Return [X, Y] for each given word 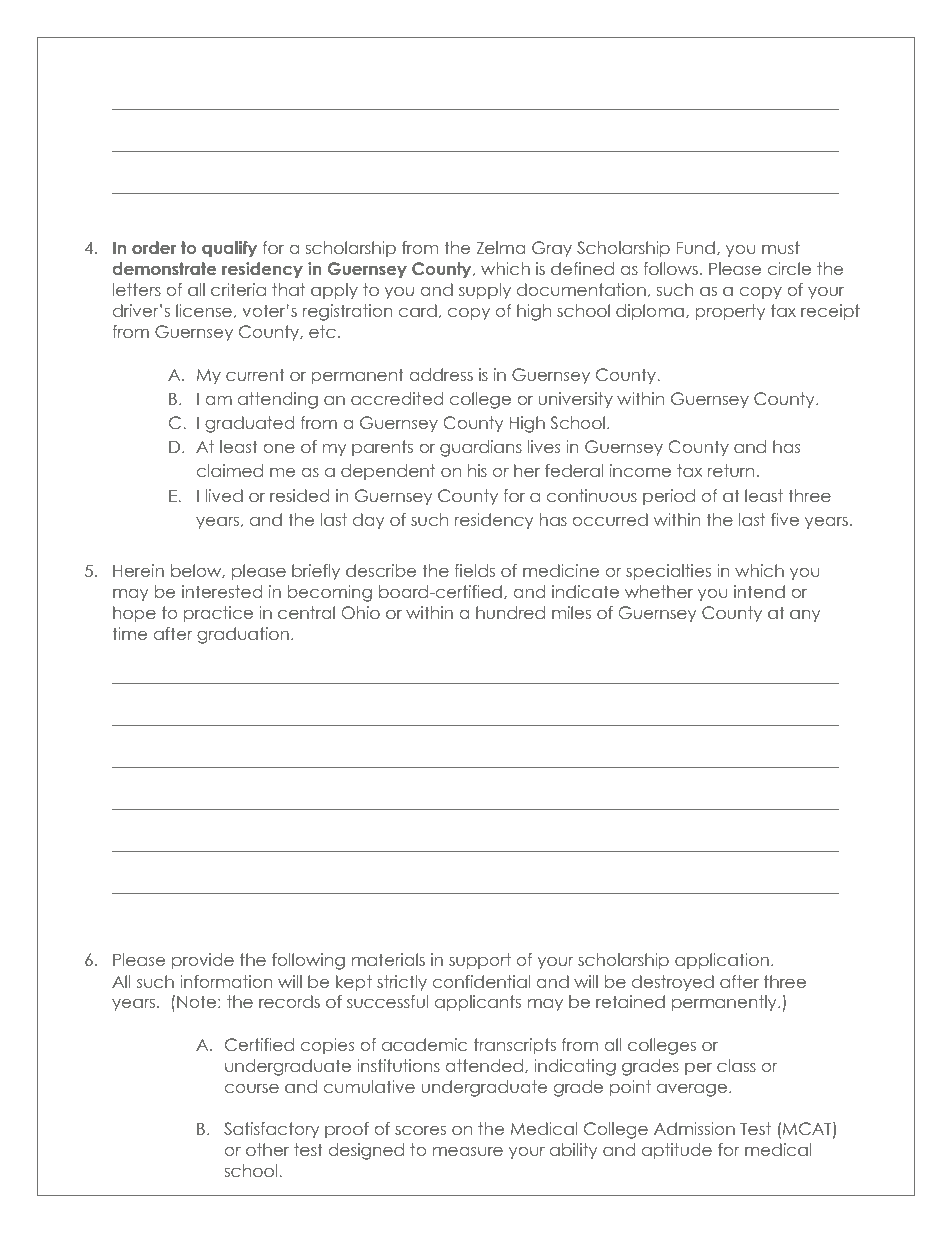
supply [485, 291]
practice [218, 614]
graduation [243, 635]
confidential [481, 981]
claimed [230, 470]
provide [203, 961]
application [722, 961]
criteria [238, 289]
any [805, 616]
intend [759, 591]
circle [789, 268]
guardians [481, 448]
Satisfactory [271, 1130]
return [731, 470]
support [480, 961]
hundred [510, 612]
